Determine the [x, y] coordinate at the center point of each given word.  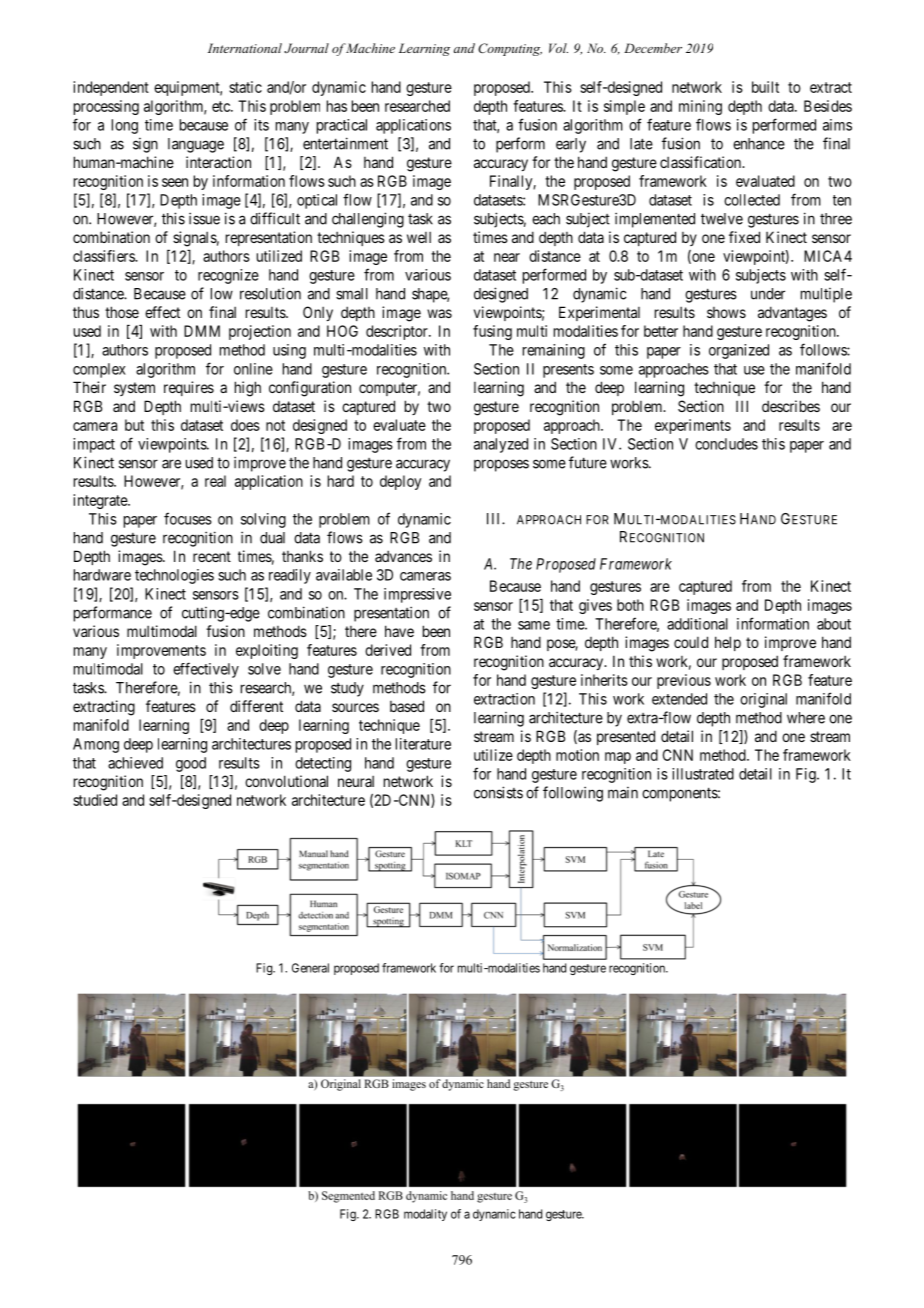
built [765, 87]
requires [189, 388]
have [399, 631]
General [310, 968]
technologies [174, 576]
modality [425, 1215]
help [728, 643]
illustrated [703, 774]
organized [739, 351]
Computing [510, 49]
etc [222, 106]
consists [498, 792]
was [439, 313]
